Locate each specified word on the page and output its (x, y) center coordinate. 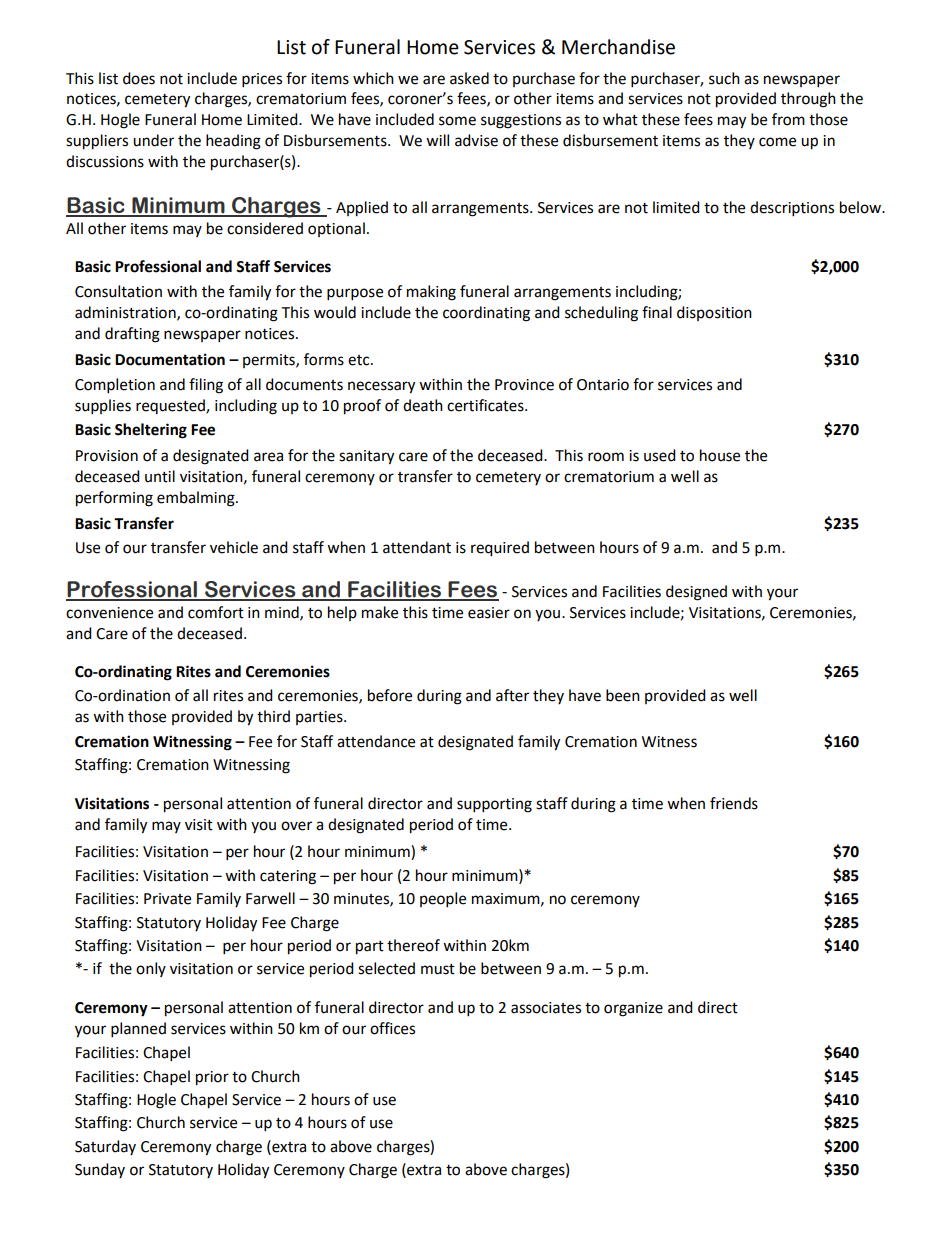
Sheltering (151, 431)
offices (392, 1028)
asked (469, 78)
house (720, 455)
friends (734, 803)
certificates (486, 405)
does (139, 78)
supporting (494, 805)
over (296, 826)
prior (212, 1078)
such (724, 78)
